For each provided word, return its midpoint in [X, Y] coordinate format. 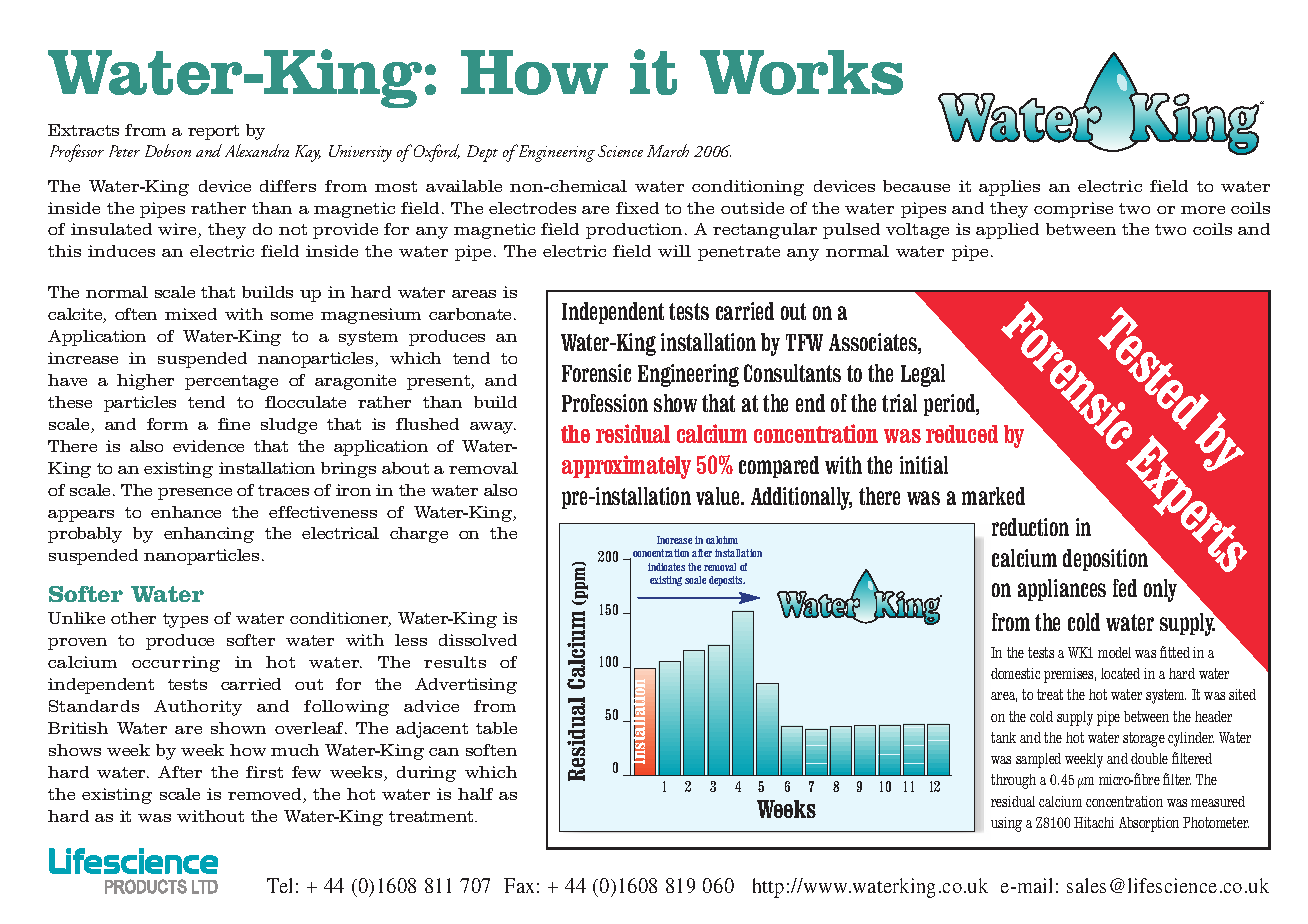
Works [801, 72]
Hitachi [1094, 822]
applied [1007, 231]
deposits [727, 581]
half [475, 794]
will [674, 251]
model [1114, 652]
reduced [962, 434]
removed [266, 795]
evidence [208, 446]
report [213, 132]
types [185, 620]
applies [1009, 188]
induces [121, 251]
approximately [626, 467]
